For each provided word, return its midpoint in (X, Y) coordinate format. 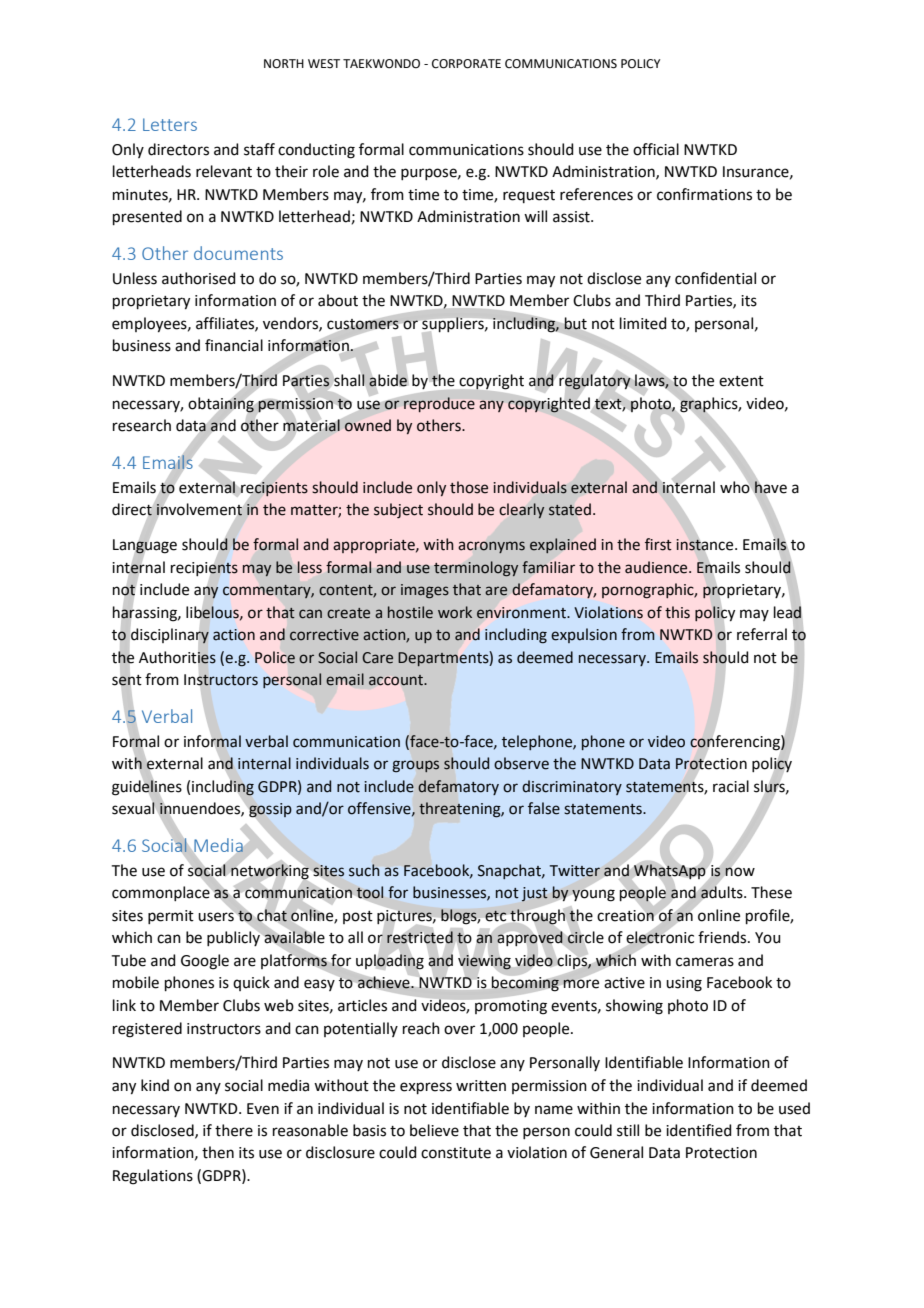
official (656, 149)
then (218, 1152)
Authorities (177, 657)
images (425, 591)
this (677, 612)
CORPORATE (466, 64)
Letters (170, 124)
